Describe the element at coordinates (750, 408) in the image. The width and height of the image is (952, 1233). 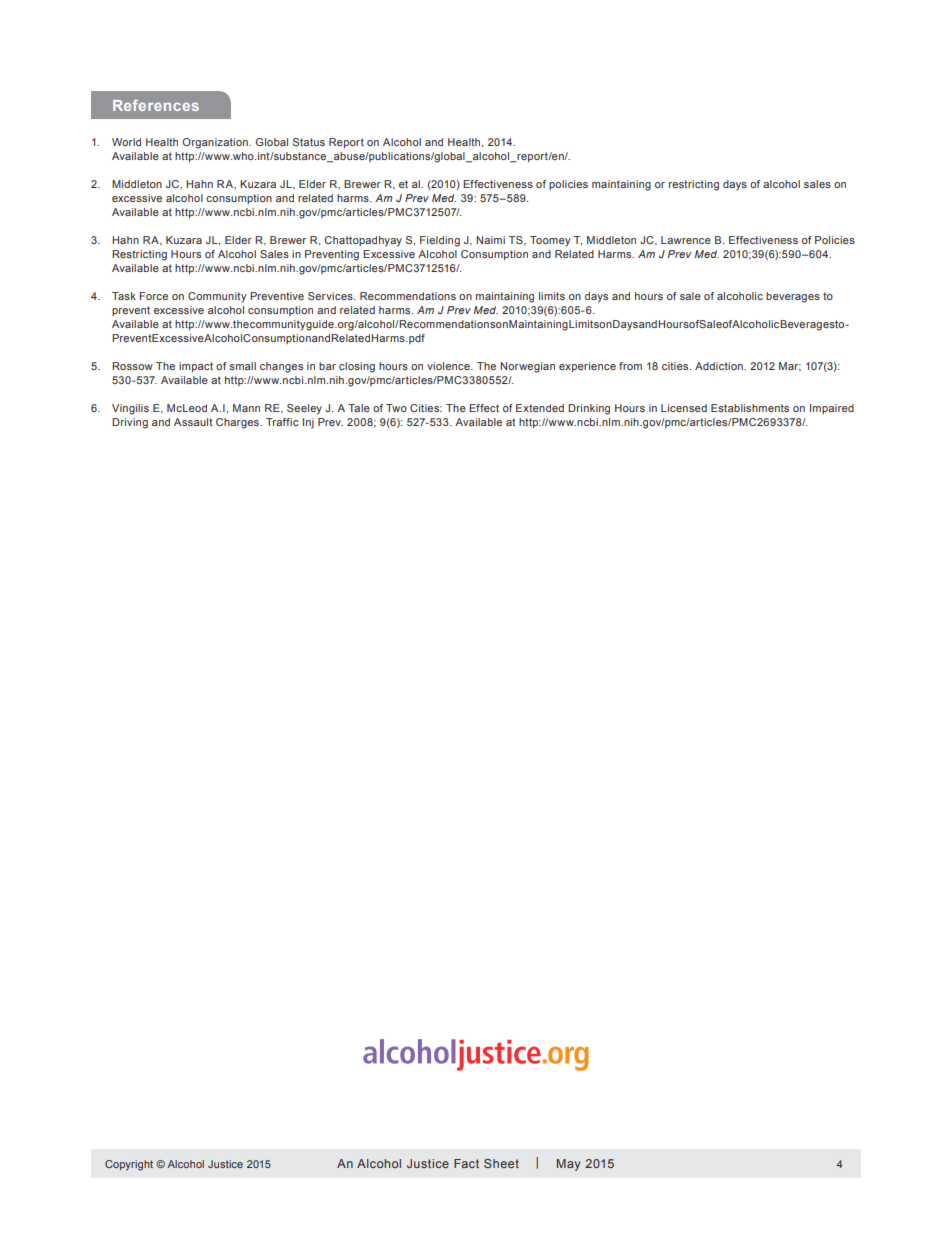
I see `Establishments` at that location.
